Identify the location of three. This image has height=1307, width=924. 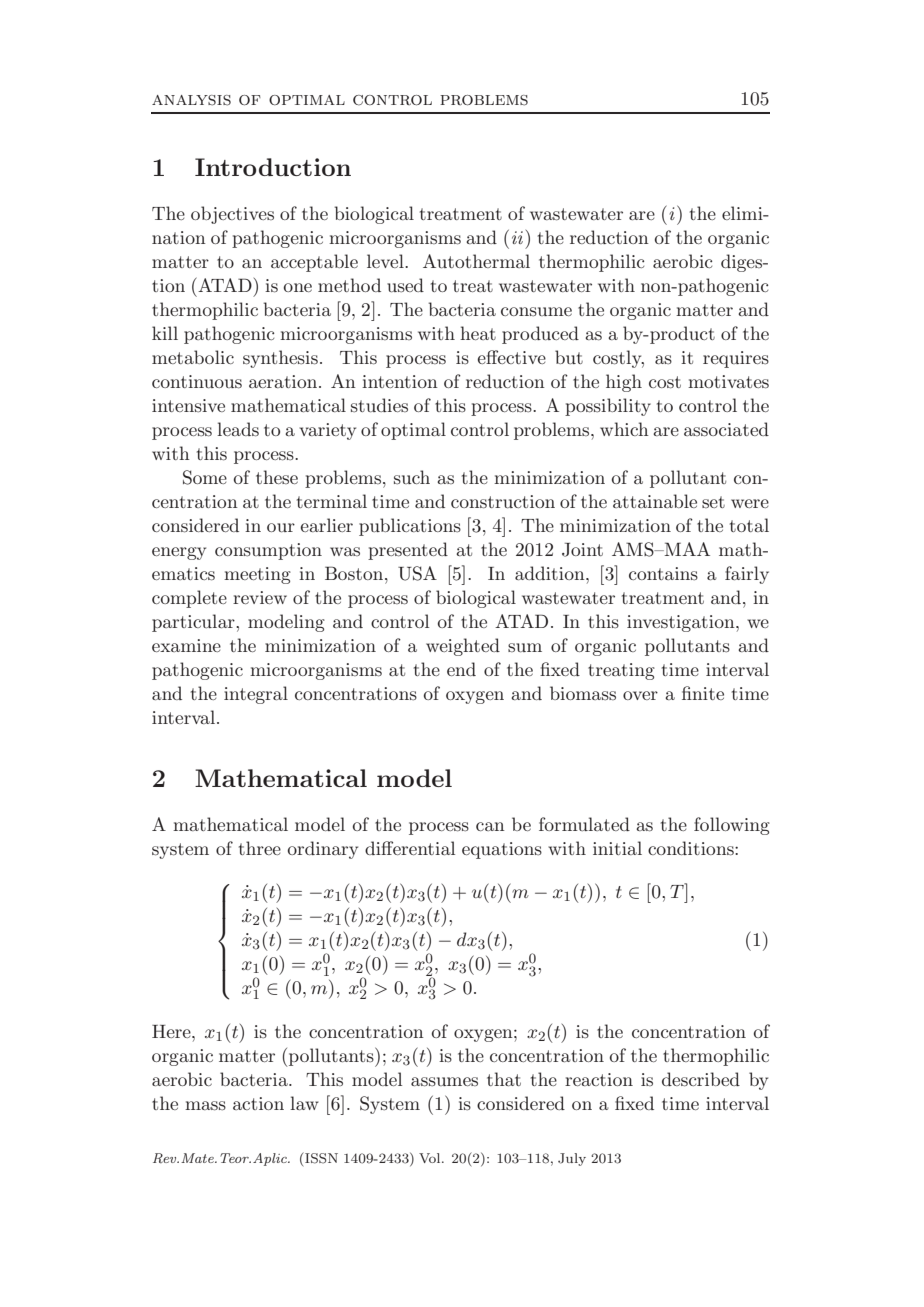
(260, 848).
